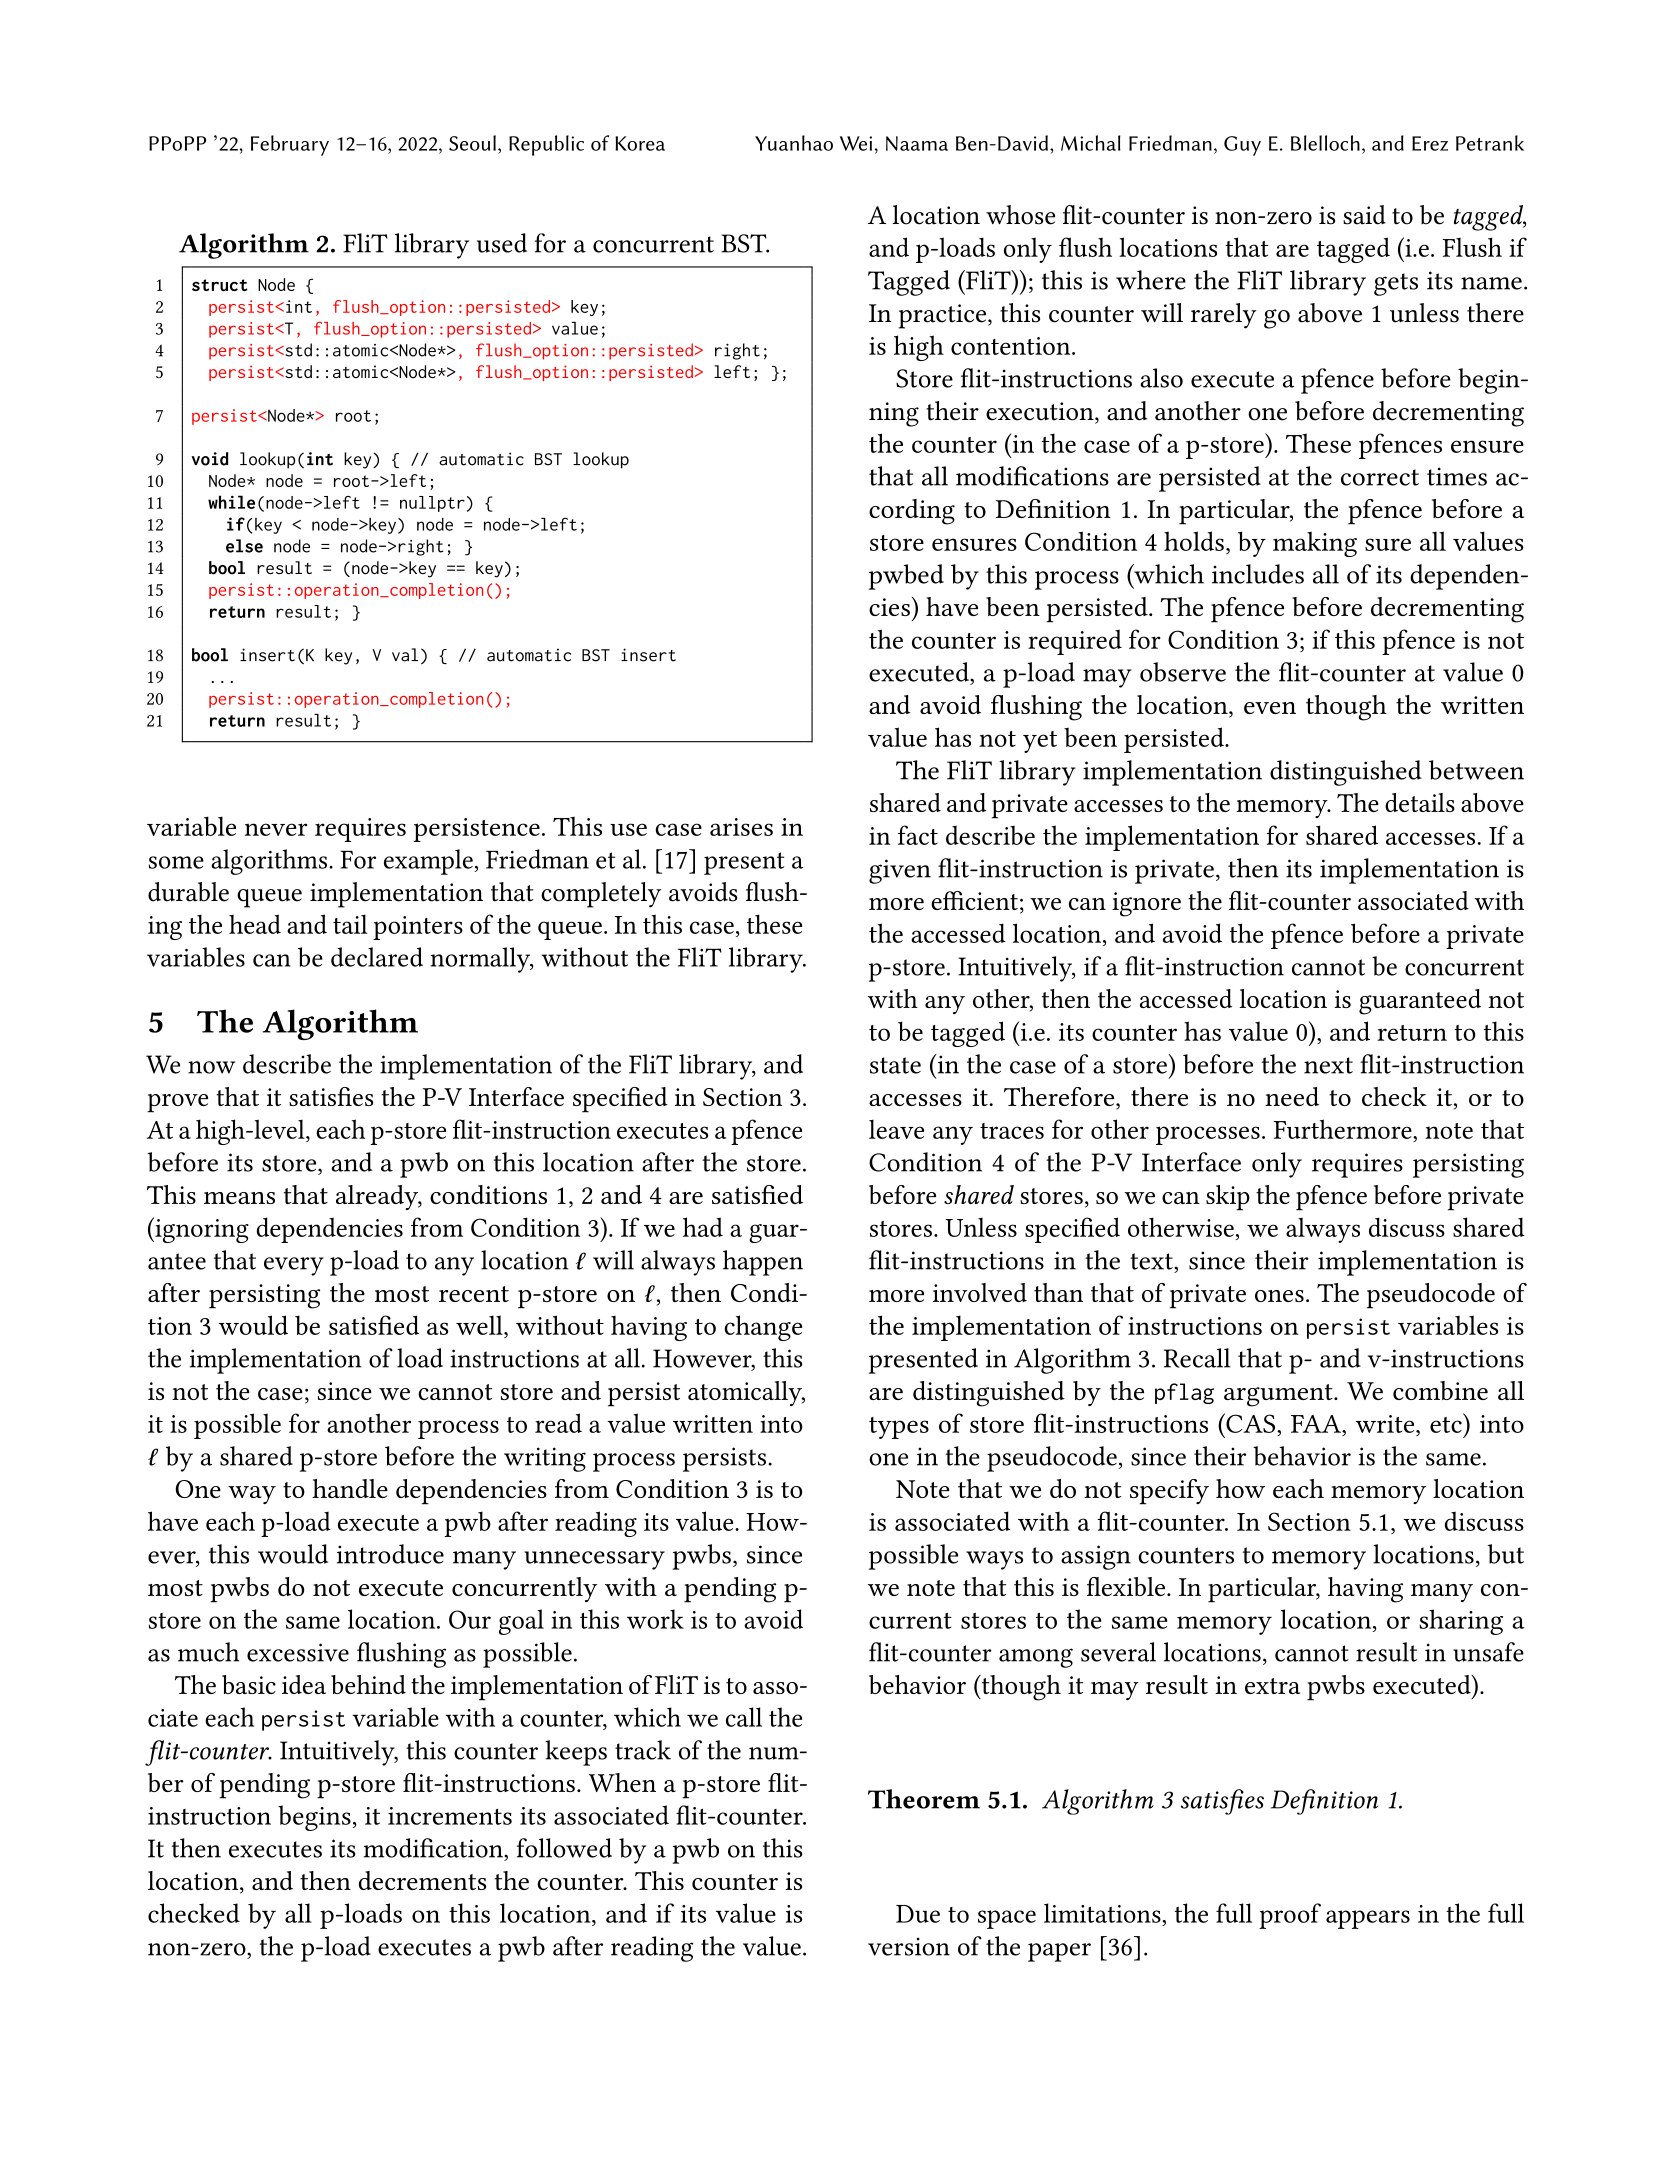 The height and width of the screenshot is (2164, 1672). What do you see at coordinates (211, 1067) in the screenshot?
I see `now` at bounding box center [211, 1067].
